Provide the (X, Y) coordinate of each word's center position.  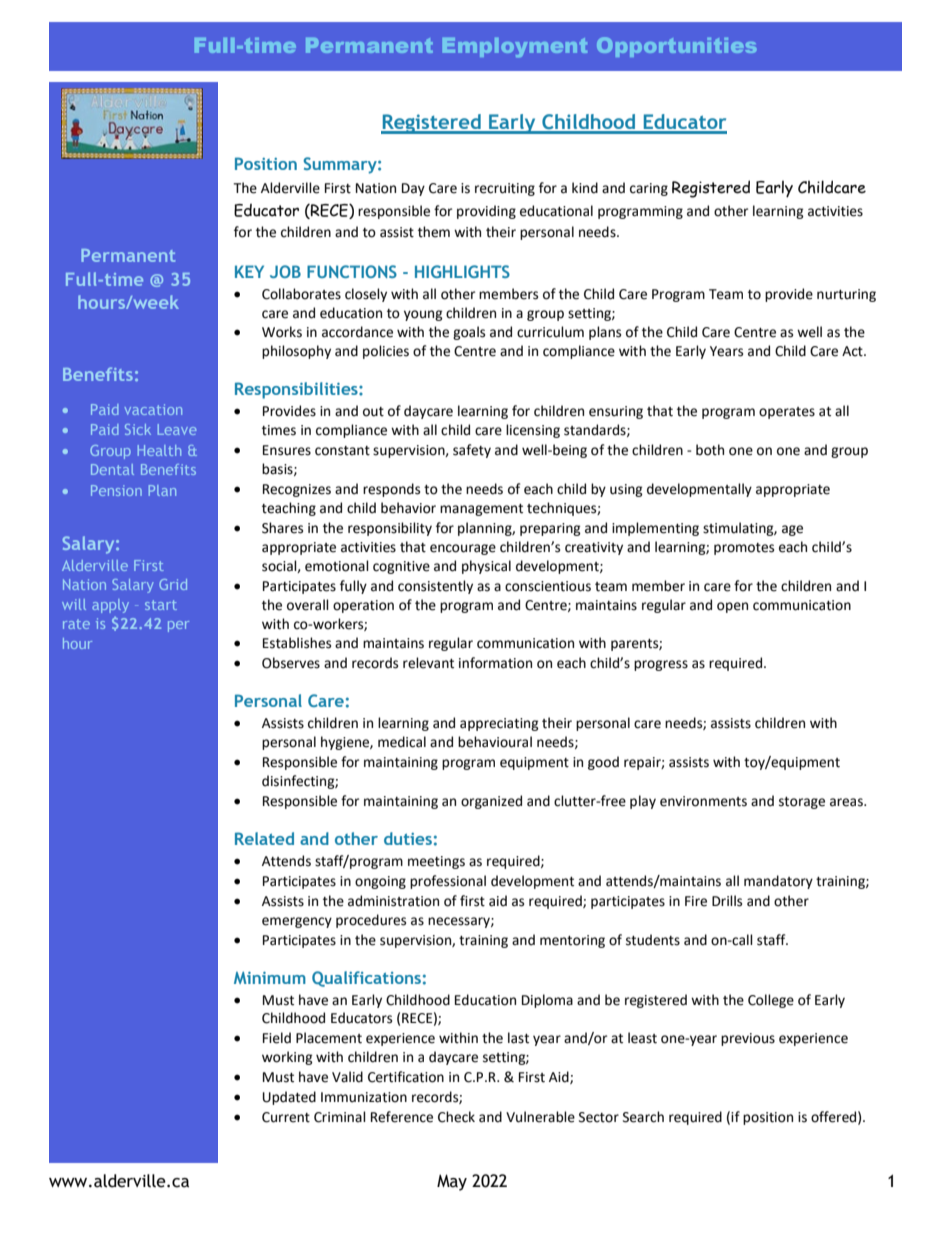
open (732, 607)
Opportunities (676, 47)
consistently (435, 587)
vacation (153, 409)
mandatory (778, 882)
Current (286, 1117)
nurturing (846, 295)
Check (456, 1117)
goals (469, 333)
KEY (249, 271)
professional (448, 882)
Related (264, 838)
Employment (515, 47)
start (161, 605)
